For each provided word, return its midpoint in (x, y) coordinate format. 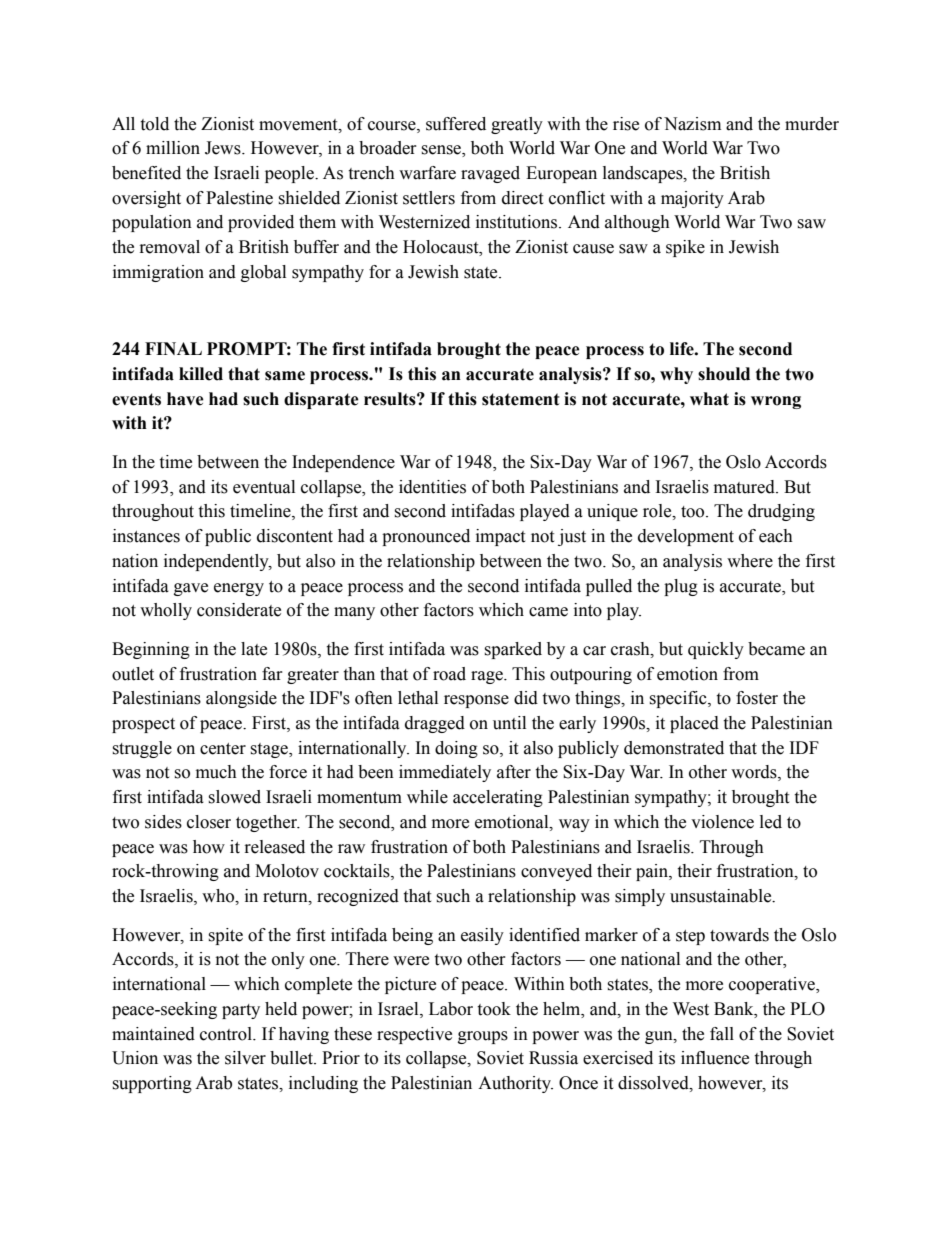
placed (694, 724)
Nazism (692, 124)
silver (245, 1058)
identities (432, 487)
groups (483, 1037)
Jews (224, 148)
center (223, 749)
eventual (264, 487)
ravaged (490, 174)
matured (745, 487)
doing (456, 749)
